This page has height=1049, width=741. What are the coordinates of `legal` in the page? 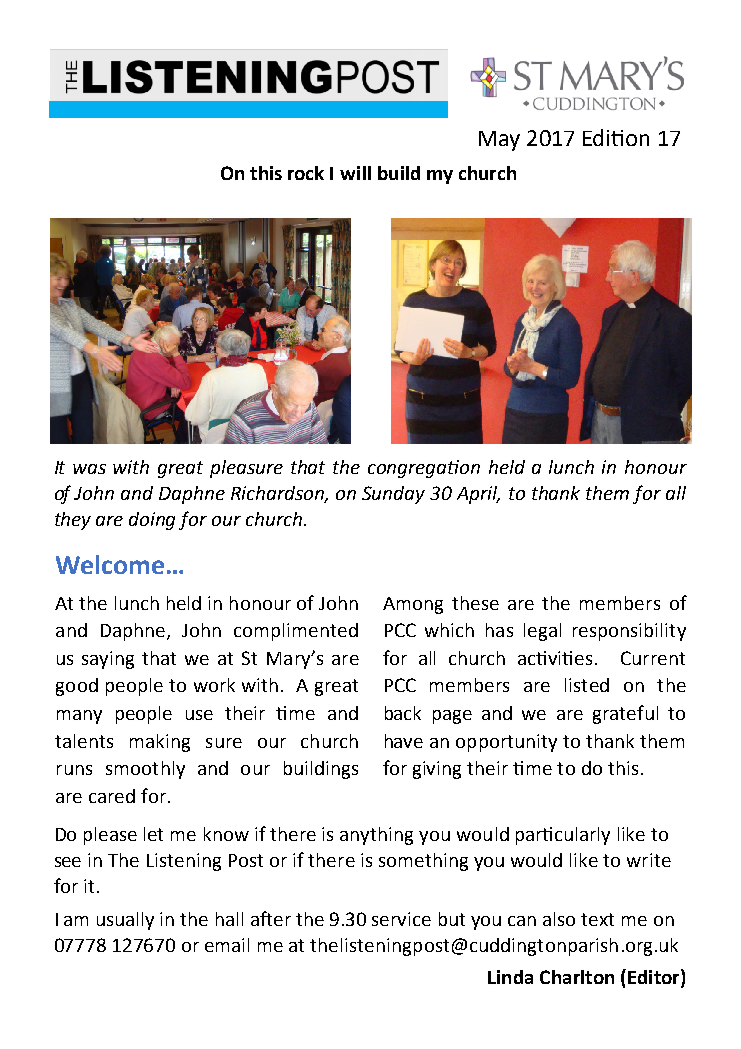 It's located at (542, 632).
